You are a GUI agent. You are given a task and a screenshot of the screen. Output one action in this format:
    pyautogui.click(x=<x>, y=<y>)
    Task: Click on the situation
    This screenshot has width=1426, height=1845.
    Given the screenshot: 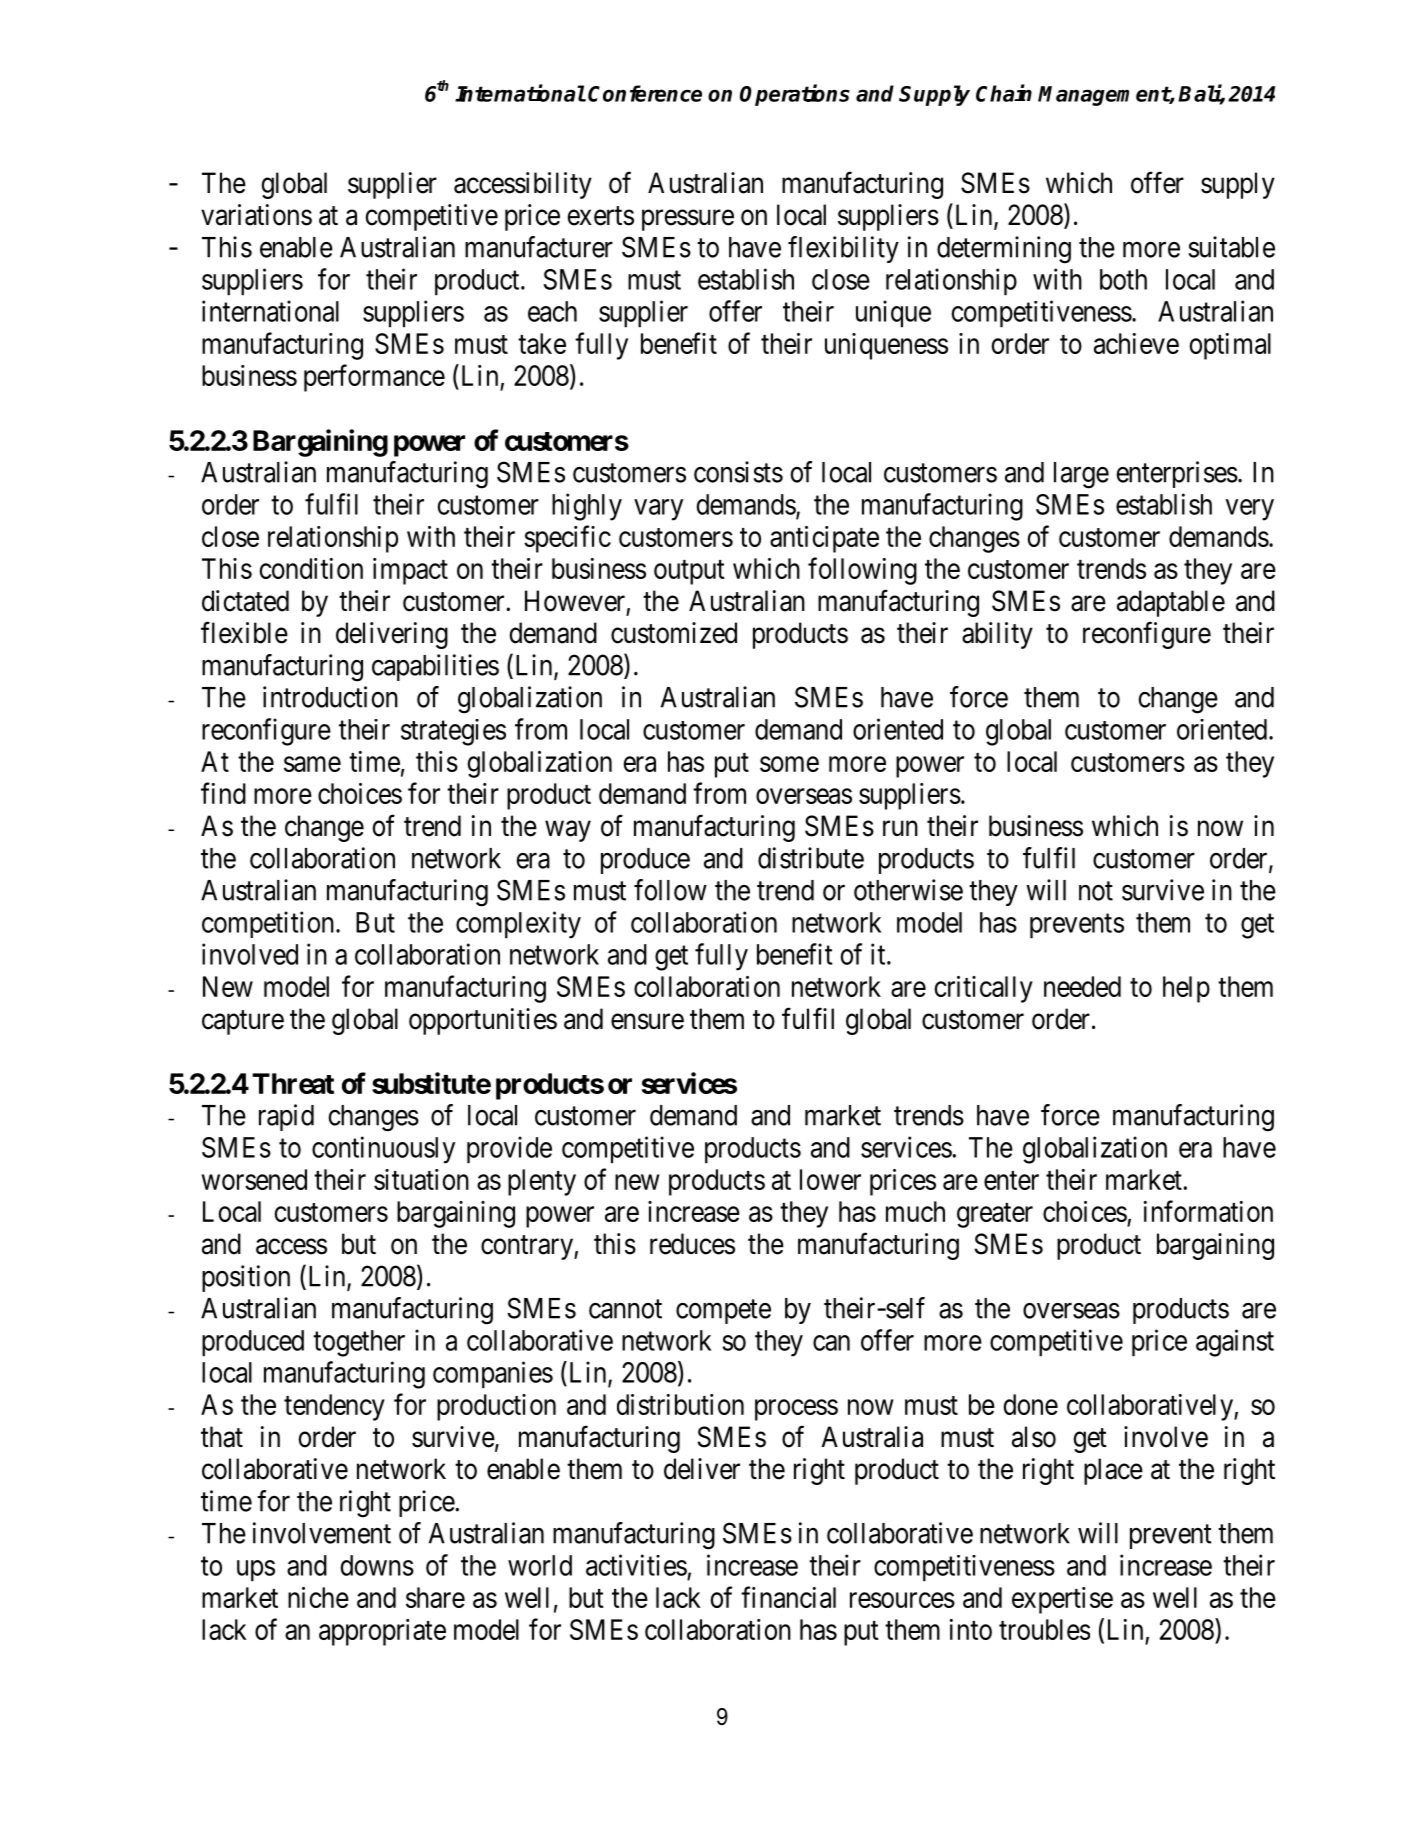 What is the action you would take?
    pyautogui.click(x=421, y=1179)
